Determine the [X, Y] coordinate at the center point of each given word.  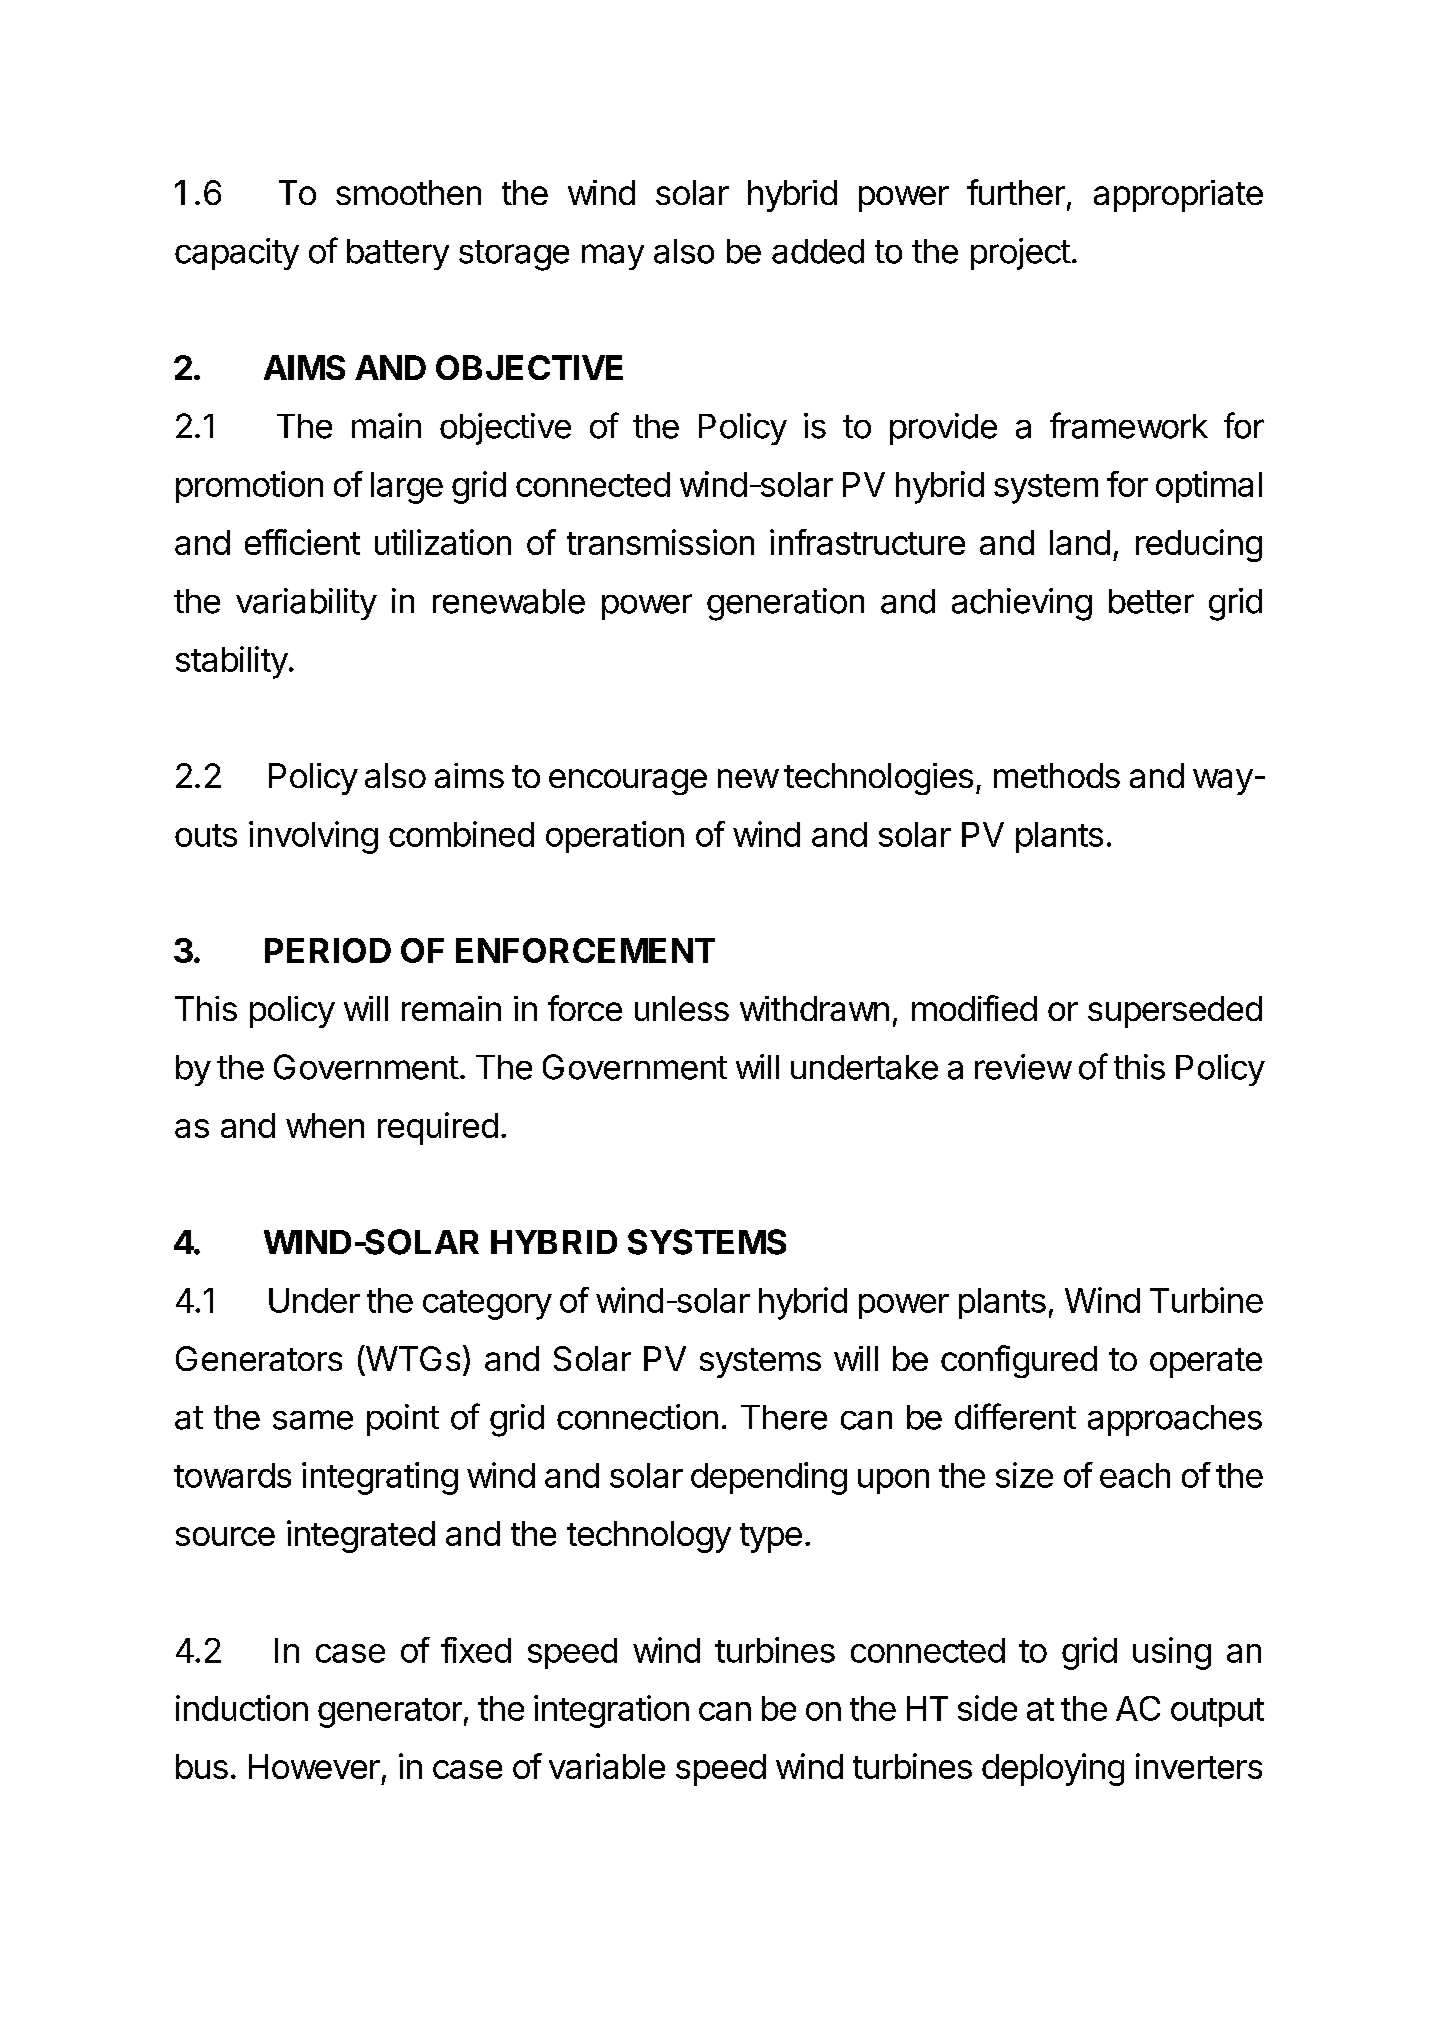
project [1021, 254]
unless [682, 1008]
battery [398, 254]
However [314, 1766]
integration [611, 1711]
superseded [1175, 1012]
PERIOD [328, 950]
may [613, 257]
